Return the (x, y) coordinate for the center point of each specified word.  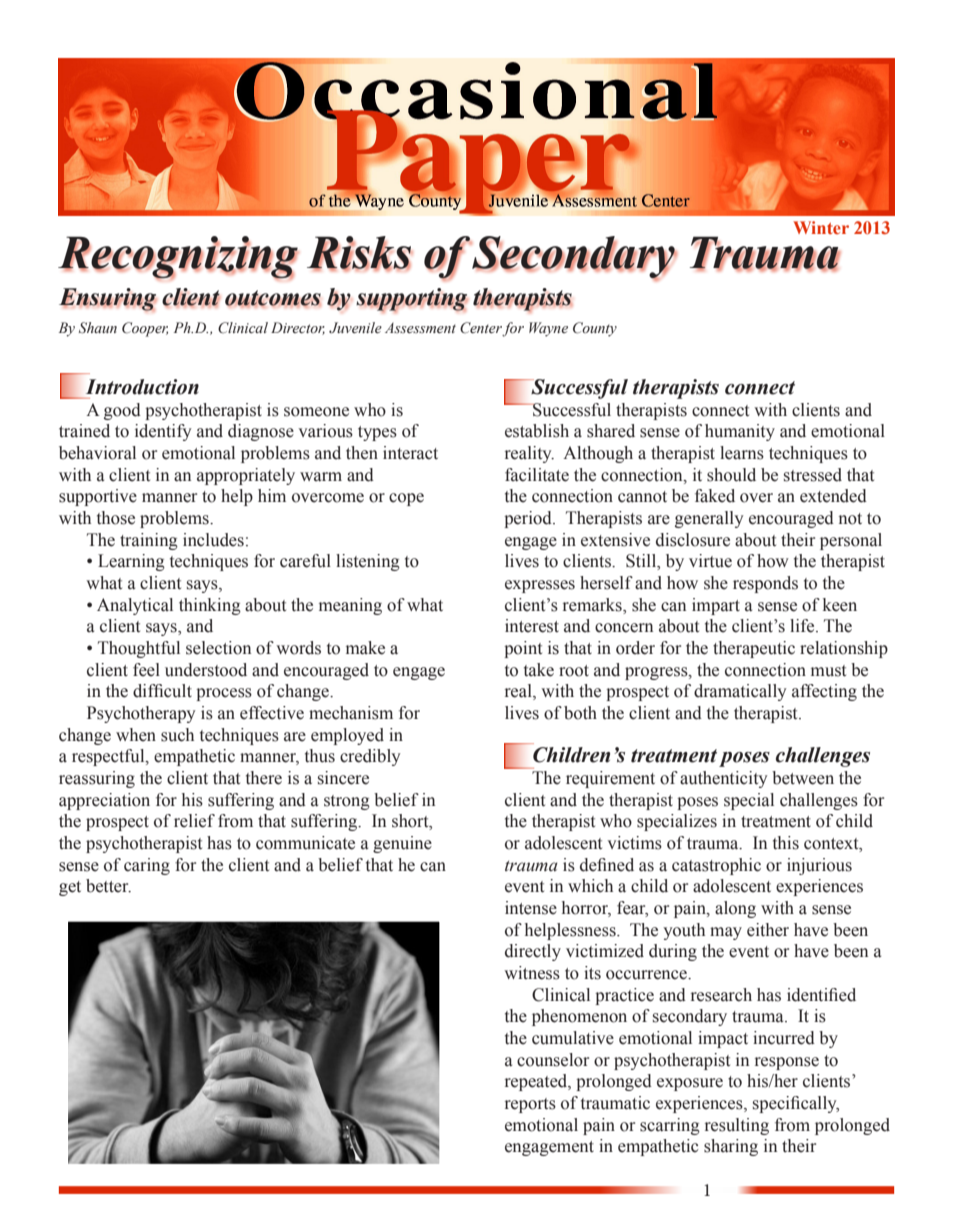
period (529, 519)
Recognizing (178, 258)
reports (530, 1105)
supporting (412, 300)
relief (194, 821)
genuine (402, 844)
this (786, 843)
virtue (710, 561)
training (149, 541)
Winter (821, 227)
